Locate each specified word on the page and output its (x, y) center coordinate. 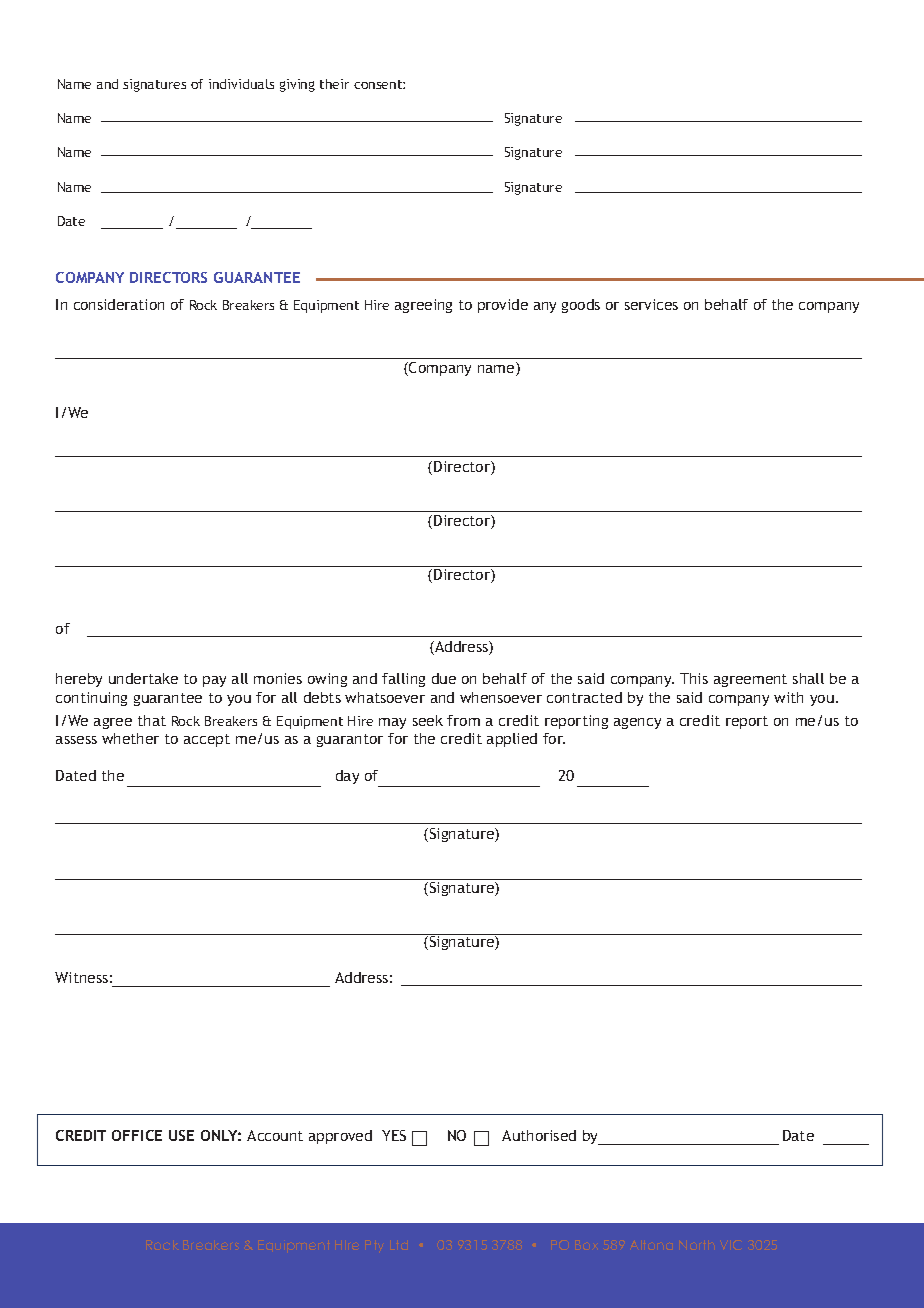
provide (503, 306)
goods (581, 306)
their (334, 84)
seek (428, 720)
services (651, 304)
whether (130, 738)
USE (181, 1135)
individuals (241, 84)
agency (637, 723)
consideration (119, 304)
